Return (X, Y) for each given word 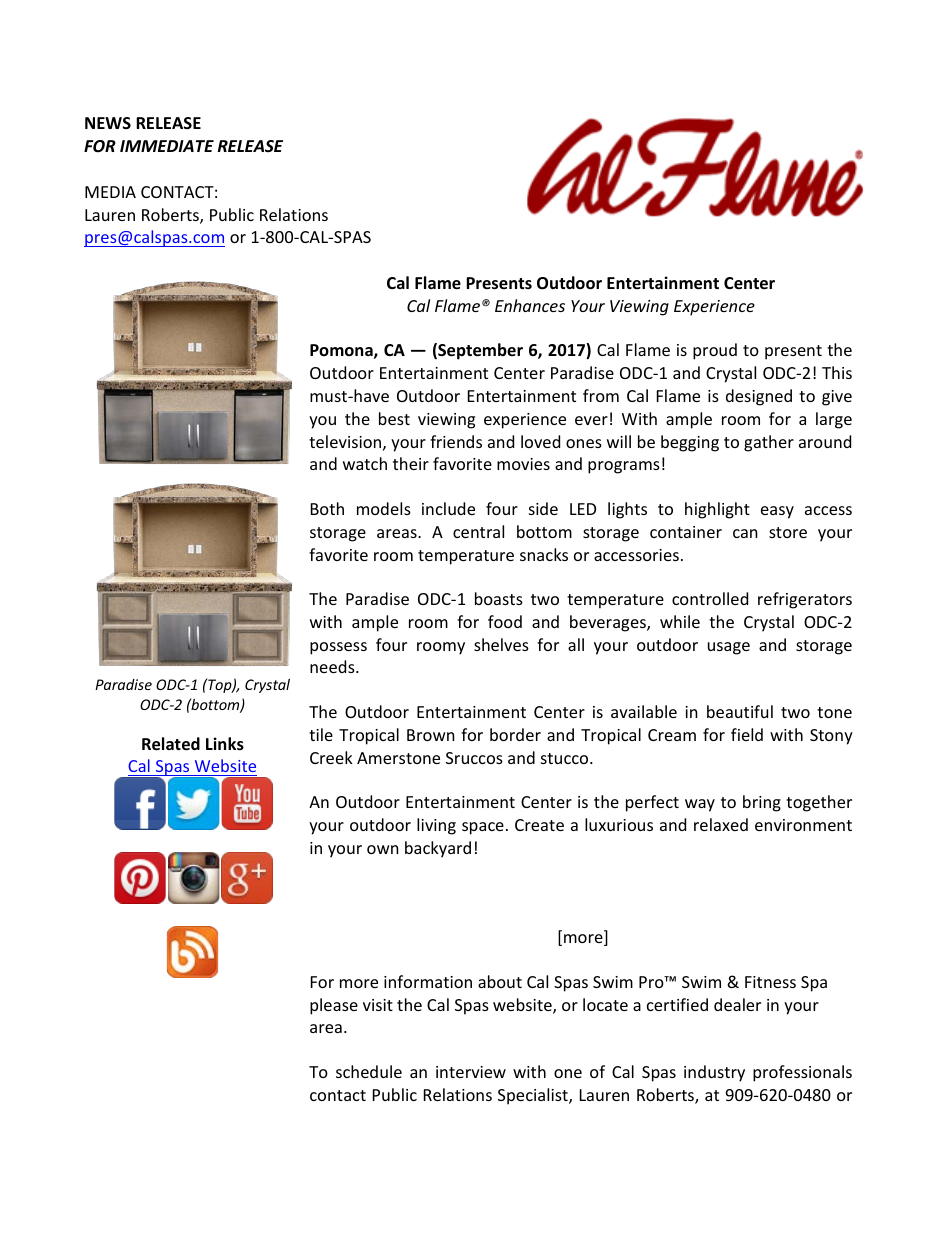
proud (715, 351)
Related (171, 744)
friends (456, 441)
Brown (431, 735)
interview (471, 1072)
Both (327, 508)
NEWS (108, 123)
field (747, 734)
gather (769, 443)
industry (714, 1073)
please (334, 1006)
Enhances (530, 305)
